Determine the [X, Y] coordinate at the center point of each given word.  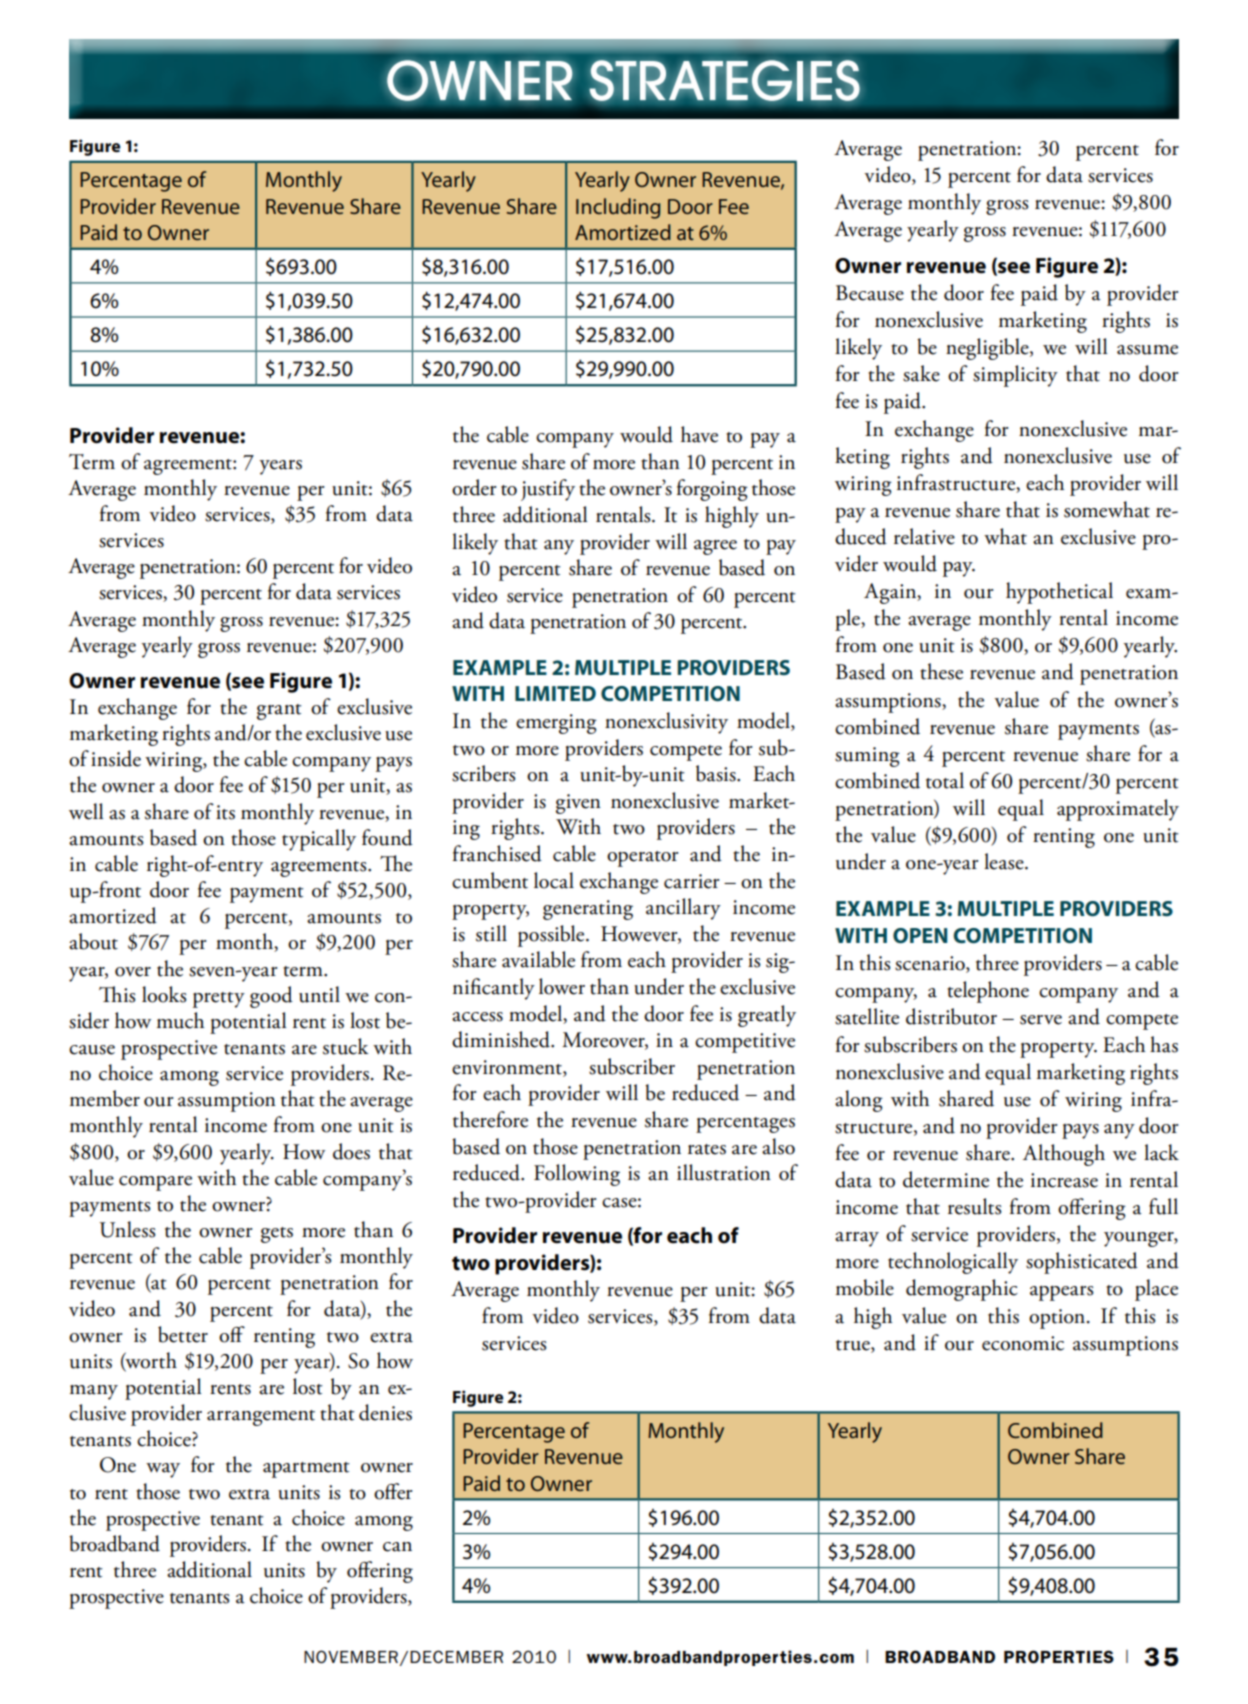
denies [385, 1412]
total [945, 780]
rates [707, 1149]
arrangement [261, 1418]
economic [1023, 1343]
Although [1064, 1155]
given [578, 804]
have [699, 434]
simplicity [1015, 376]
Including [618, 208]
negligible [988, 349]
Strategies [724, 80]
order [474, 487]
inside [116, 758]
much [180, 1020]
